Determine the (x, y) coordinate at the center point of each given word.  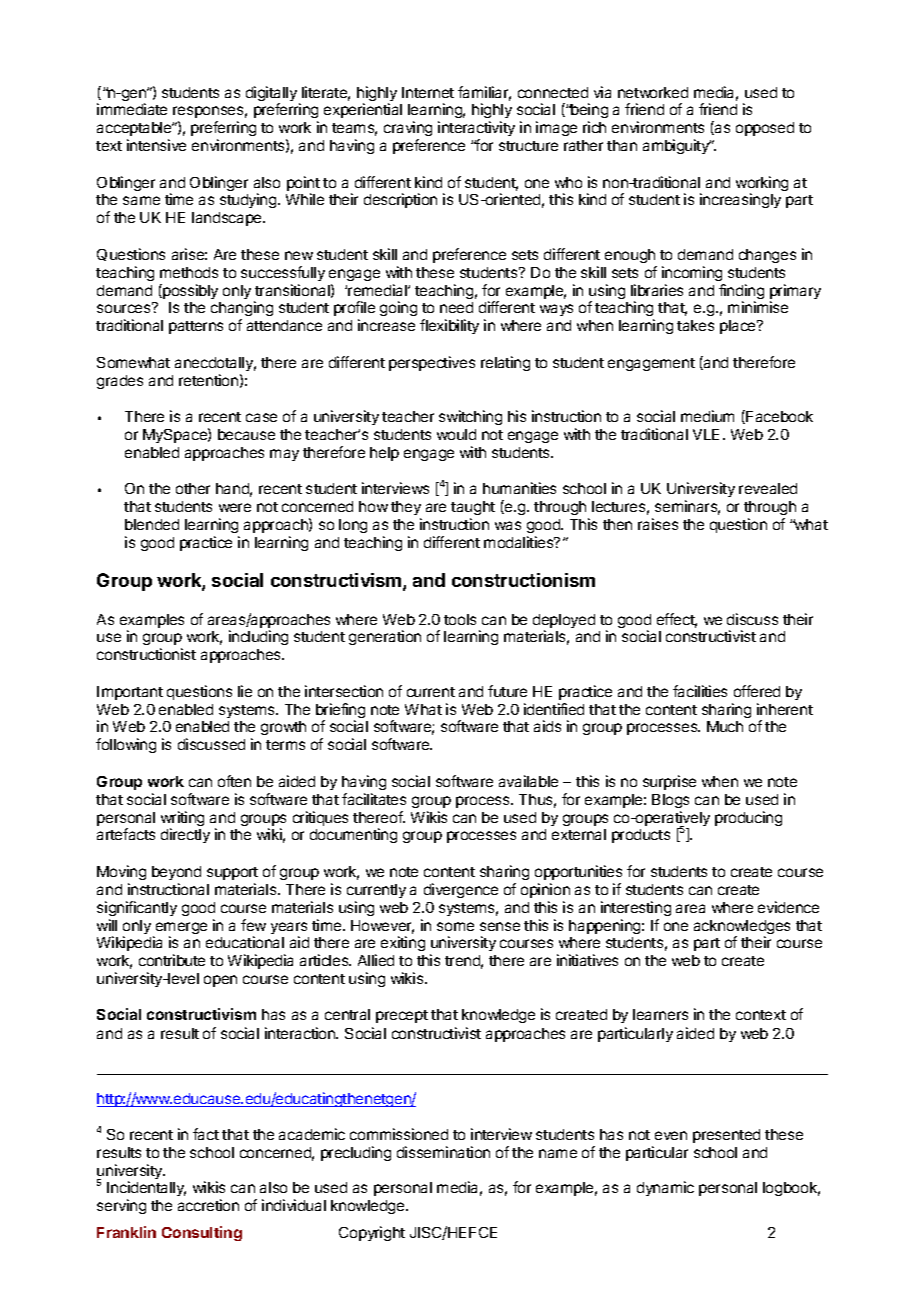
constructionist (146, 654)
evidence (788, 907)
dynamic (665, 1188)
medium (707, 416)
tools (460, 619)
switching (470, 417)
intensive (156, 145)
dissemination (443, 1152)
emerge (181, 929)
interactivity (476, 128)
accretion (208, 1205)
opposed (765, 129)
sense (500, 926)
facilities (700, 691)
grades (120, 382)
